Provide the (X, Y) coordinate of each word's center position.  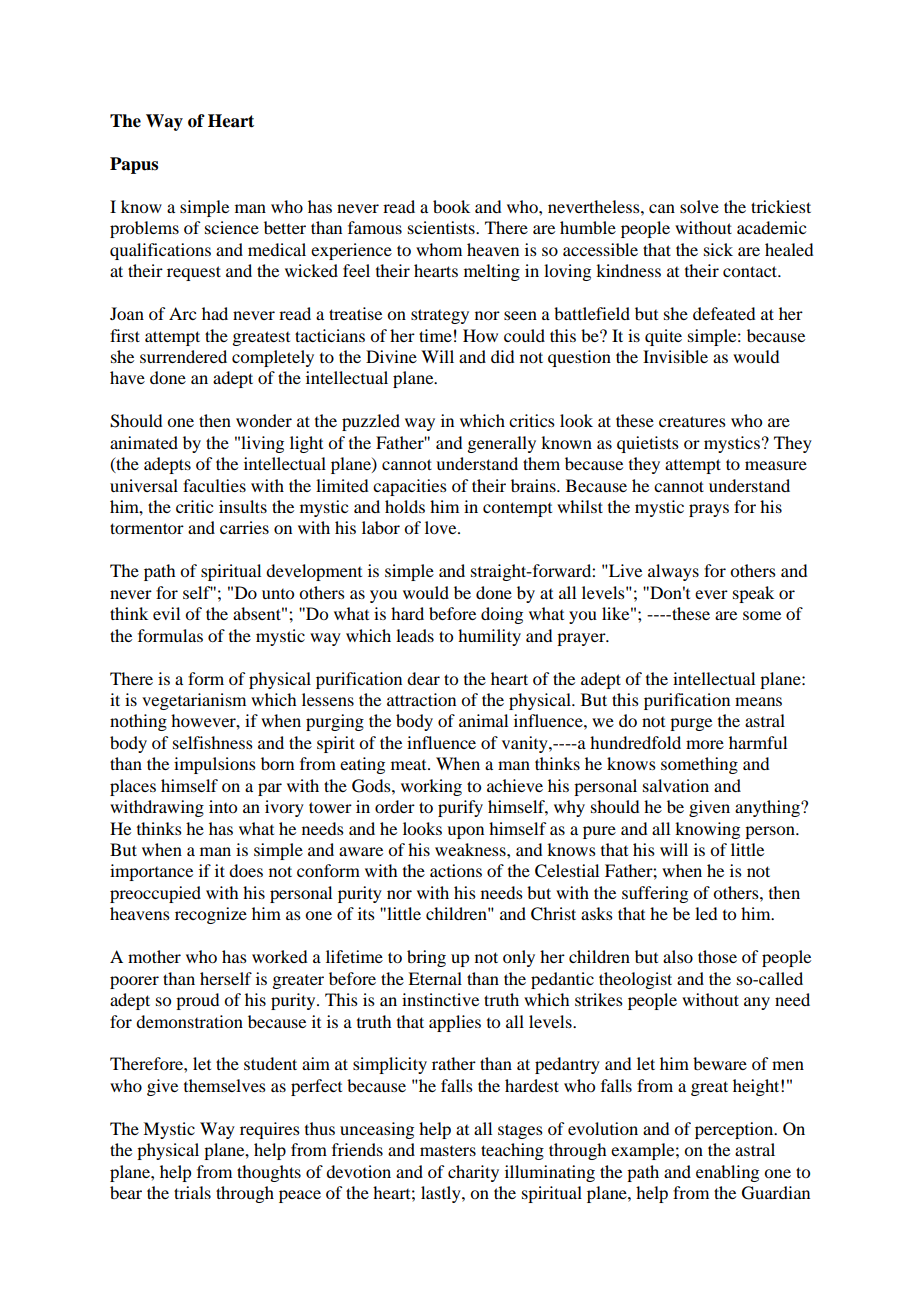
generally (501, 444)
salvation (676, 785)
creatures (692, 421)
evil (166, 613)
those (717, 956)
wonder (264, 420)
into (223, 806)
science (232, 227)
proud (197, 1001)
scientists (442, 227)
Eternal (435, 978)
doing (502, 615)
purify (460, 808)
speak (753, 594)
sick (718, 249)
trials (192, 1192)
